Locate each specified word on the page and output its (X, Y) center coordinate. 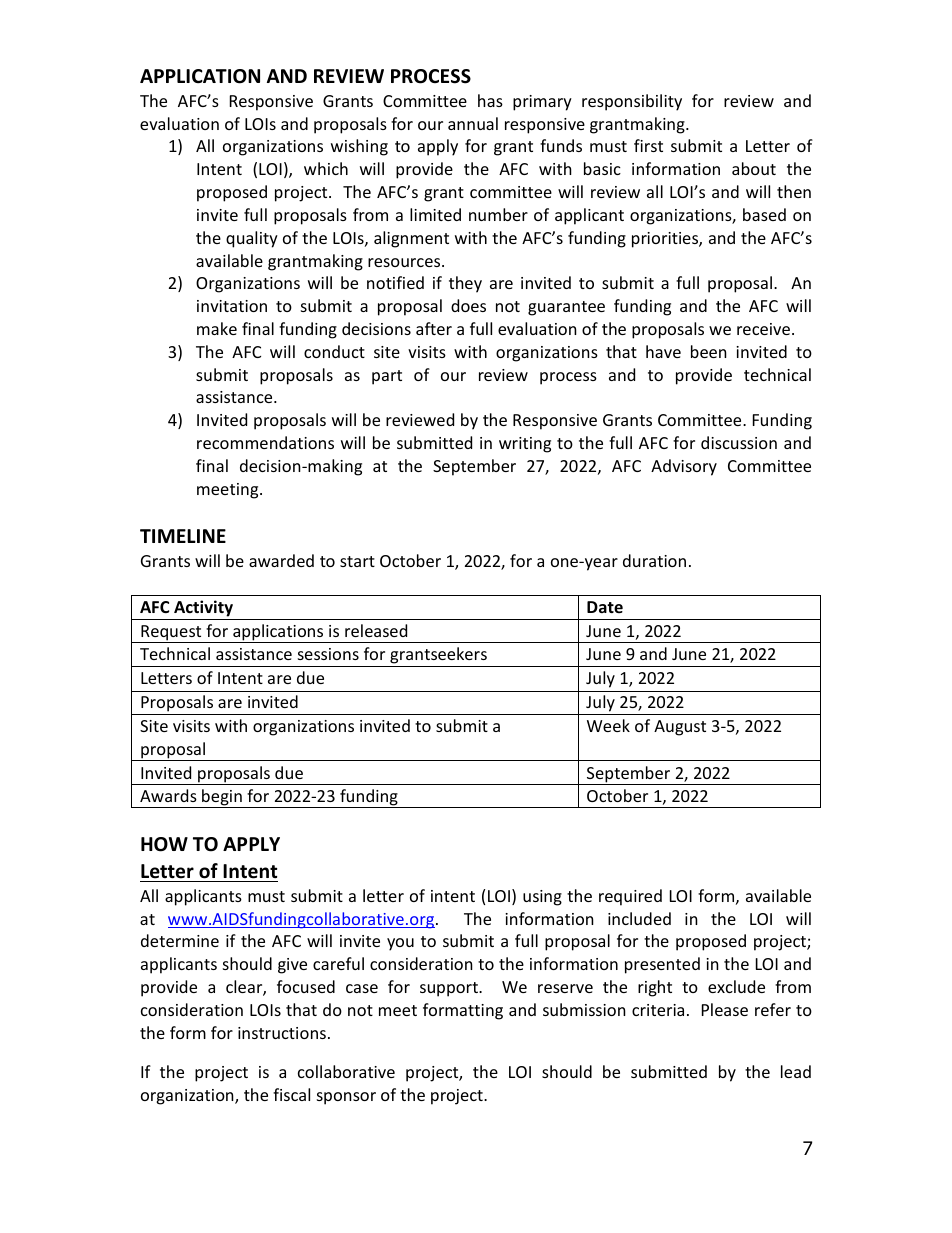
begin (222, 798)
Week (608, 725)
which (326, 168)
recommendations (265, 442)
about (754, 168)
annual (473, 123)
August (680, 728)
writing (525, 445)
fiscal (291, 1094)
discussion (739, 442)
